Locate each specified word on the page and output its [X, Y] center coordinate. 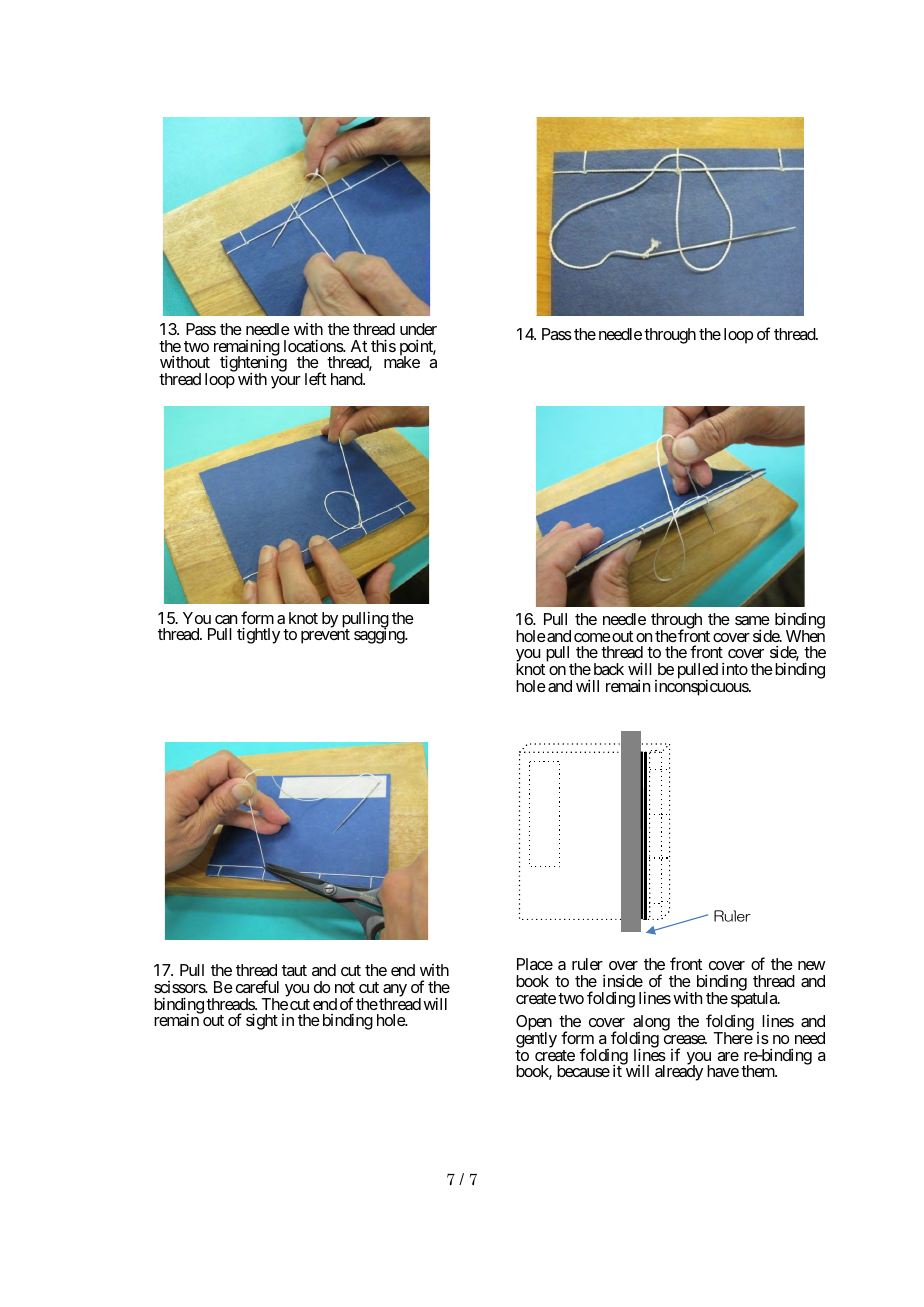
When [805, 636]
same [752, 620]
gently [536, 1041]
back [609, 669]
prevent [325, 636]
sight [262, 1021]
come [592, 637]
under [418, 329]
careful [257, 986]
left [315, 378]
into [735, 668]
